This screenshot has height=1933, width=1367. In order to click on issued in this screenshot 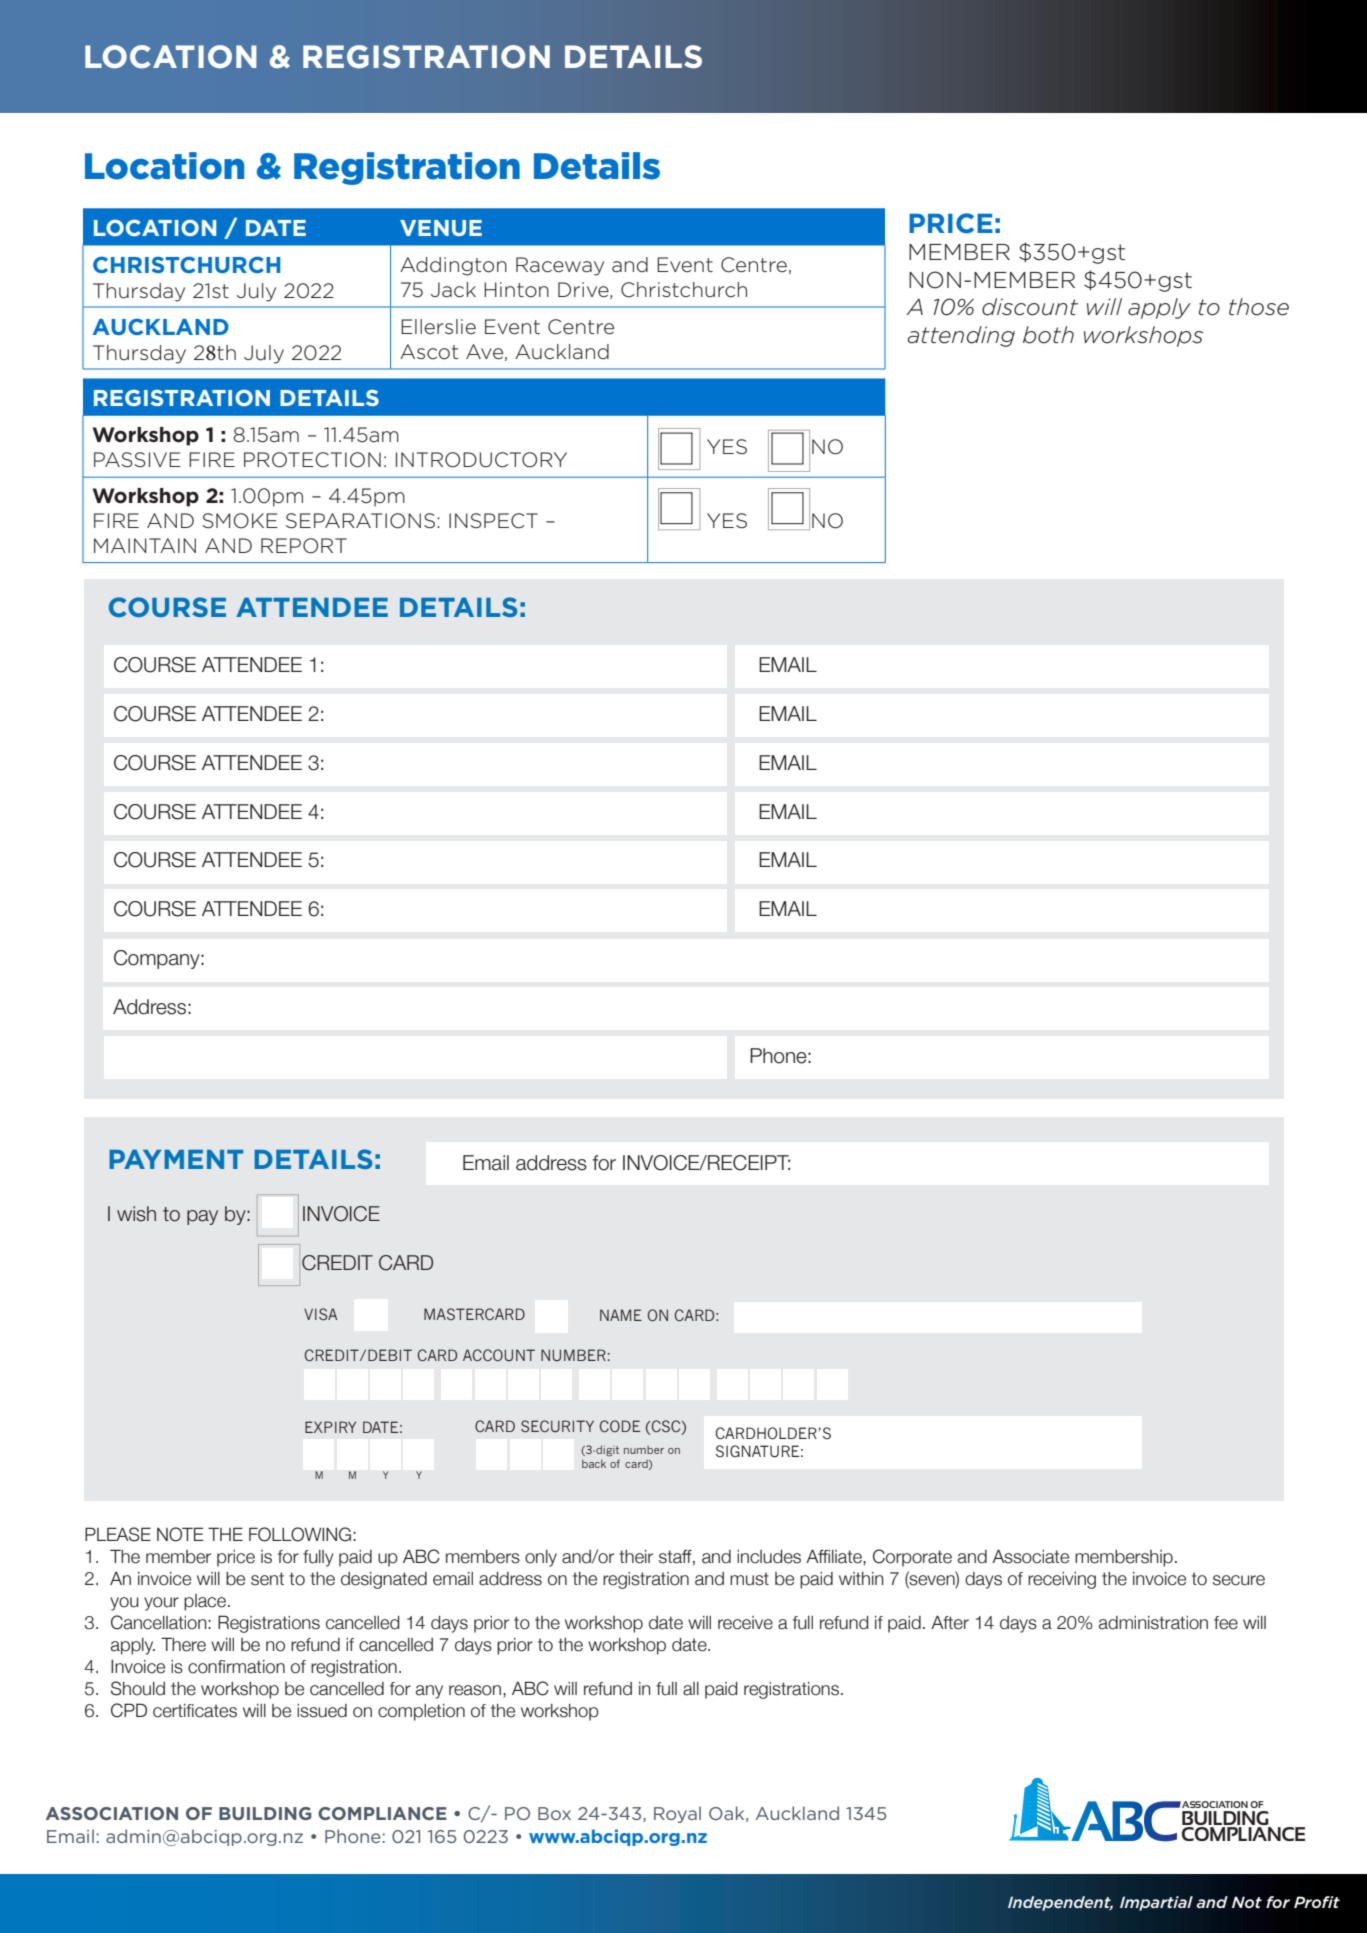, I will do `click(322, 1711)`.
